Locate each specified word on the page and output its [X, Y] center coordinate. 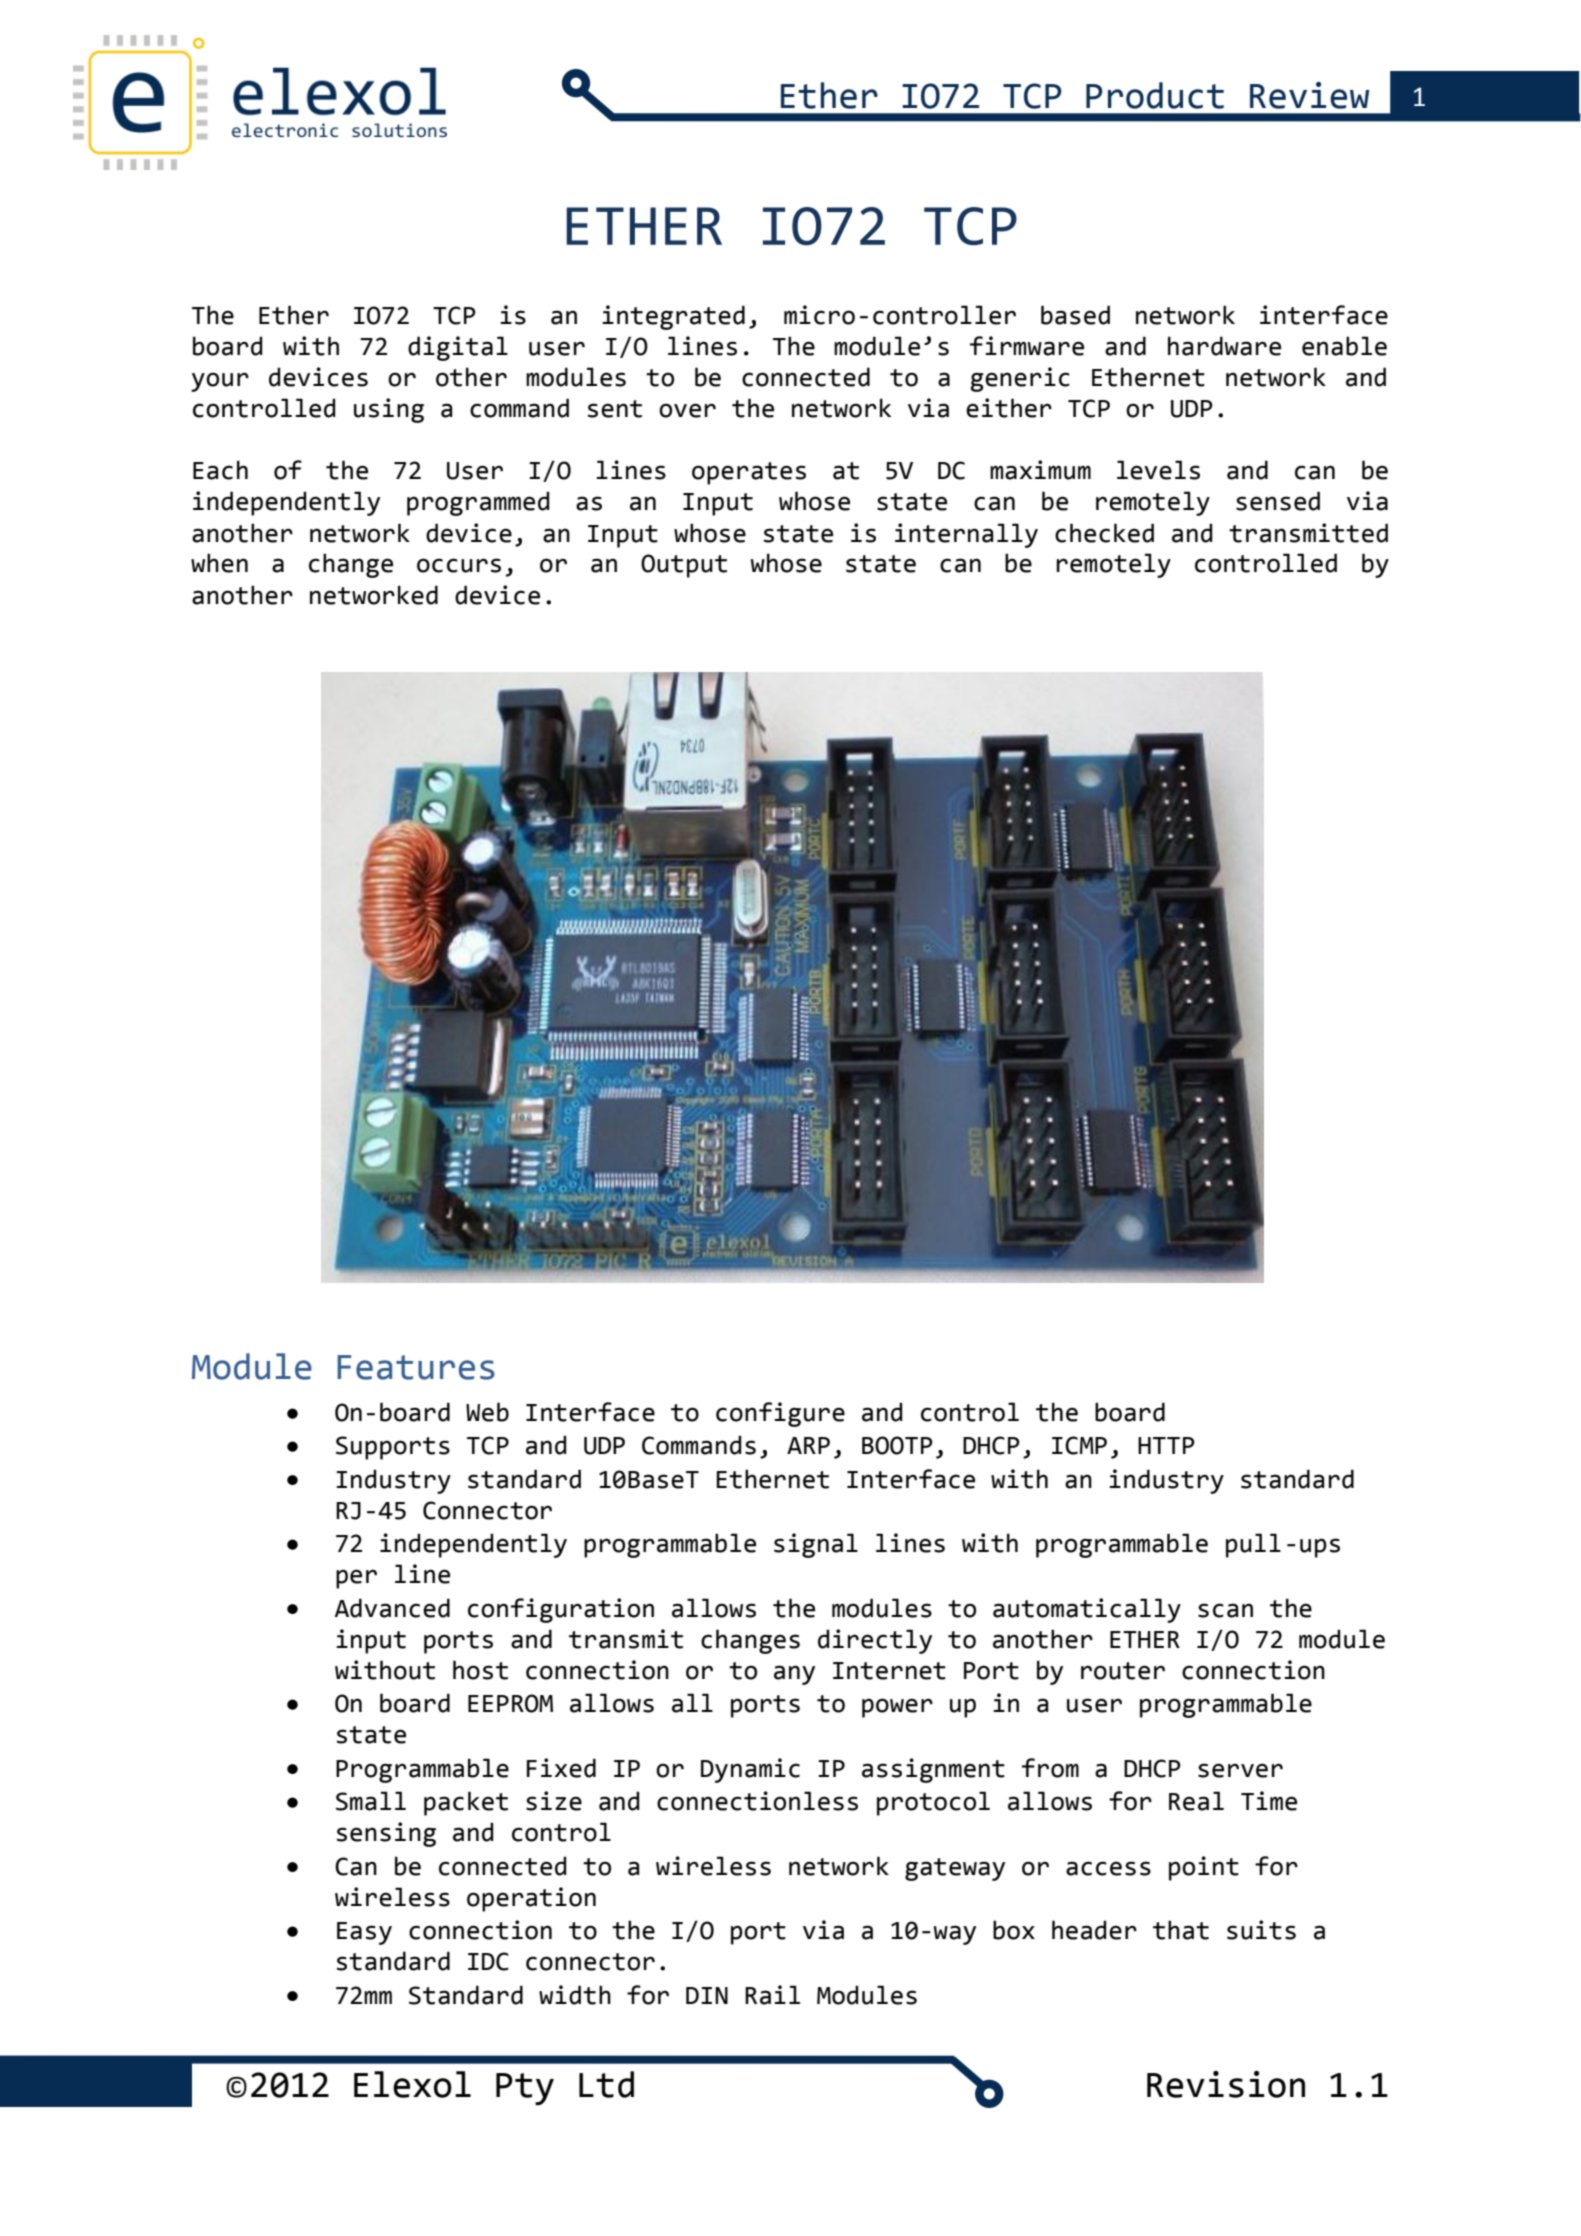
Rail [772, 1995]
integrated [673, 317]
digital [458, 348]
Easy [364, 1933]
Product [1155, 95]
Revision [1226, 2084]
